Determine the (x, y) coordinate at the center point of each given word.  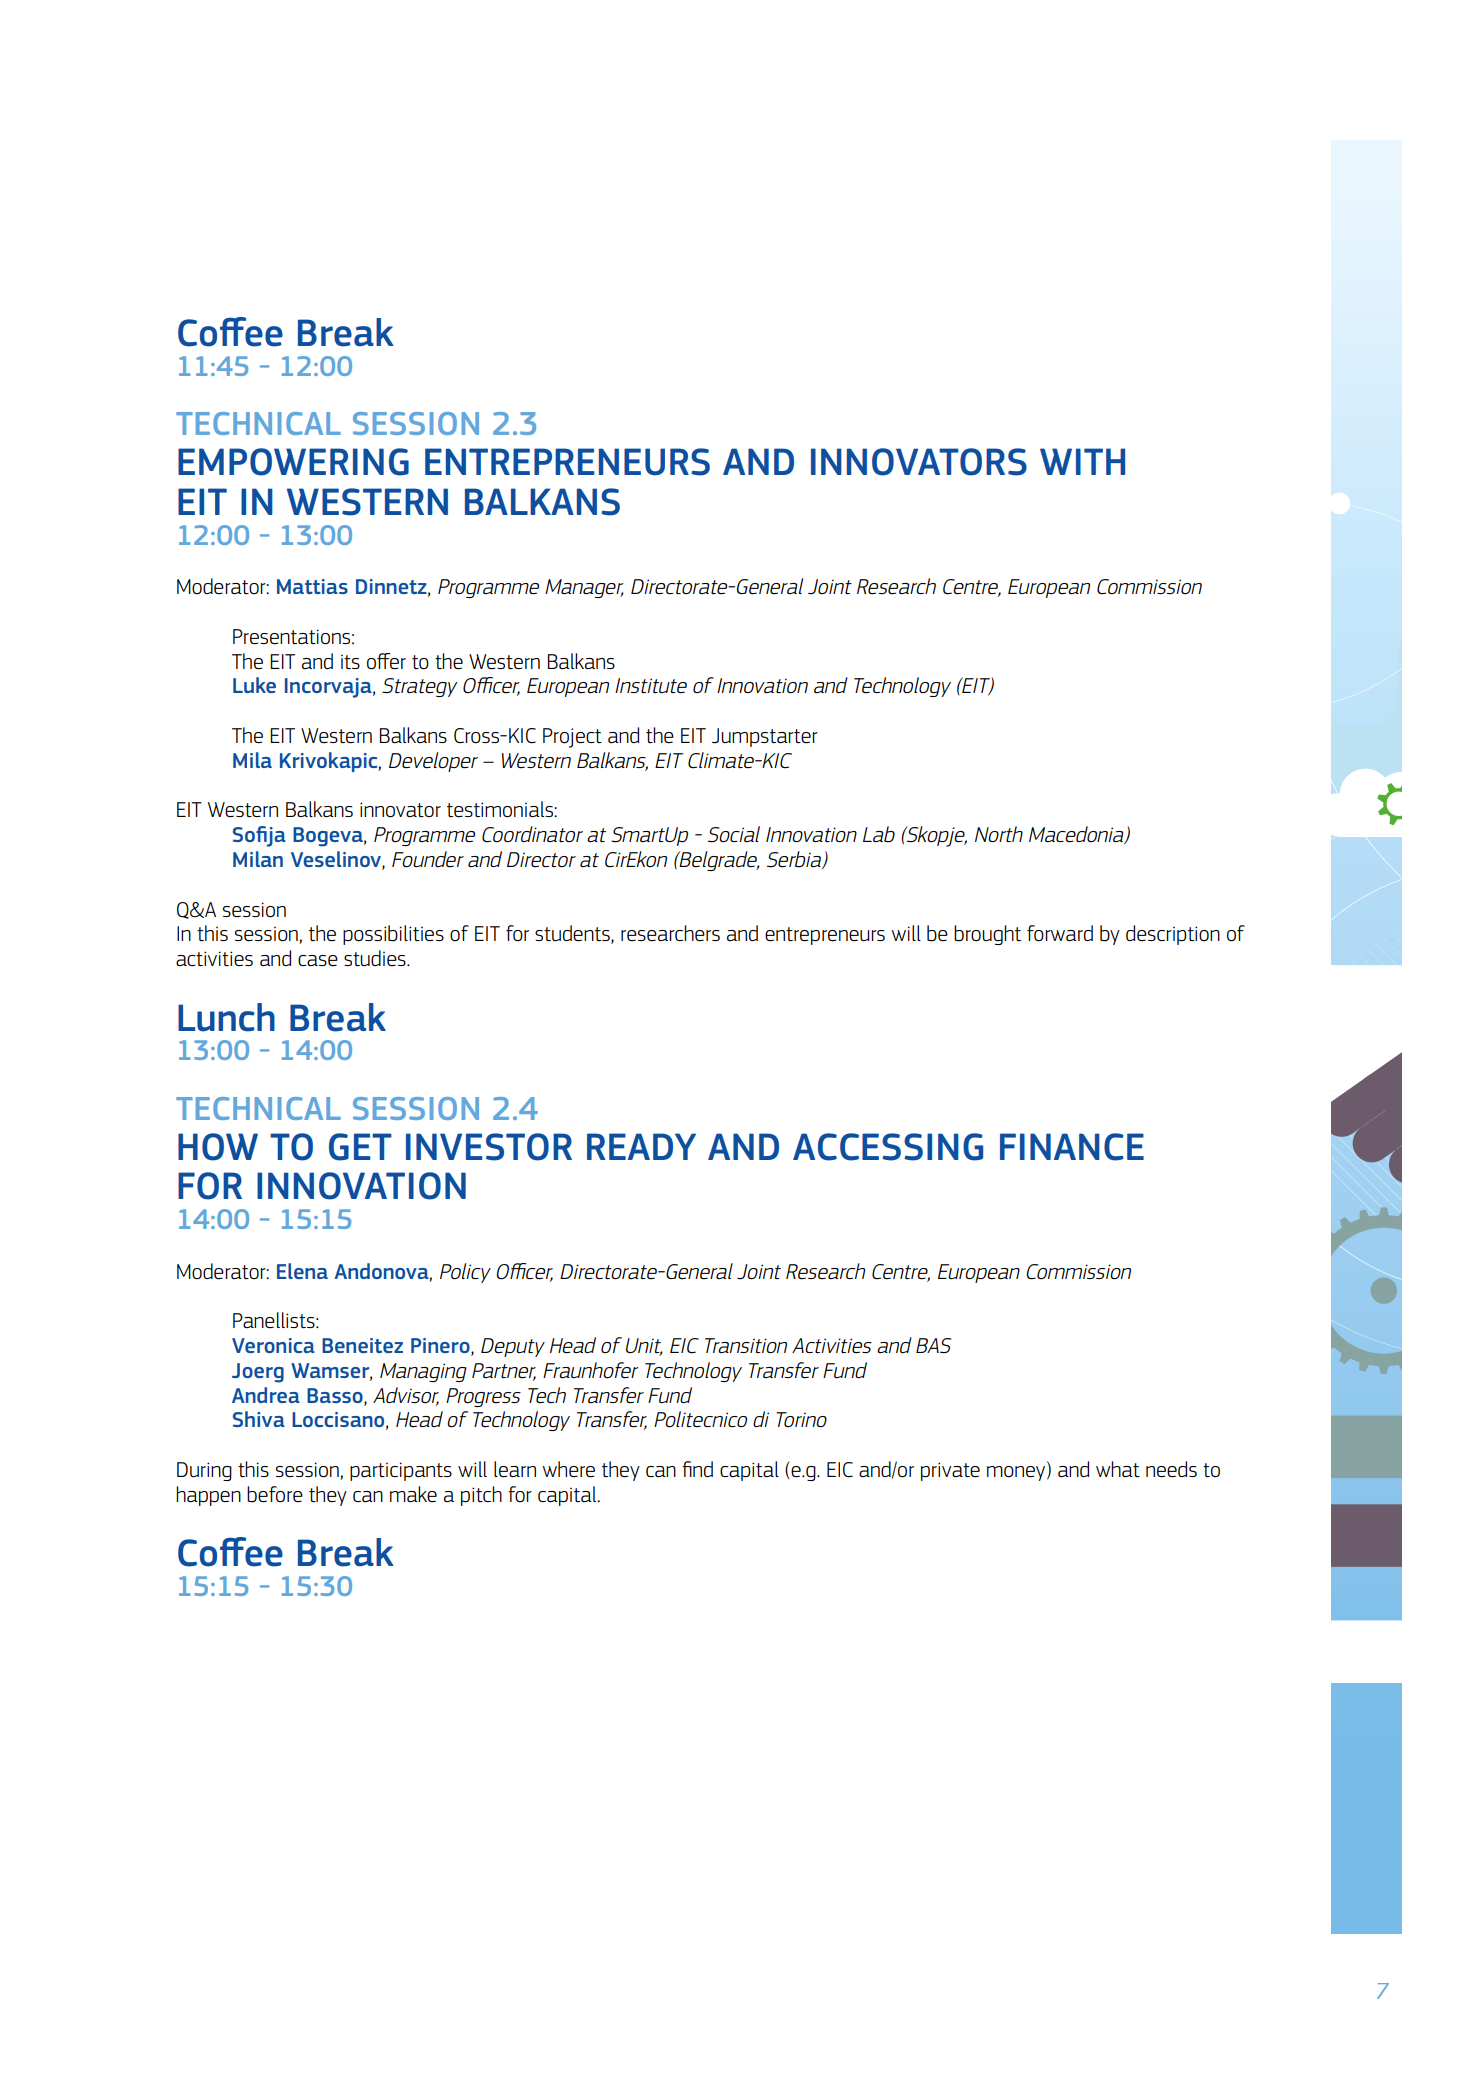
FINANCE (1072, 1147)
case (318, 960)
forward (1060, 933)
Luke (254, 685)
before (275, 1494)
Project (572, 738)
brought (987, 935)
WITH (1082, 461)
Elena (302, 1271)
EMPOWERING (293, 462)
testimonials (501, 809)
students (573, 934)
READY (641, 1146)
